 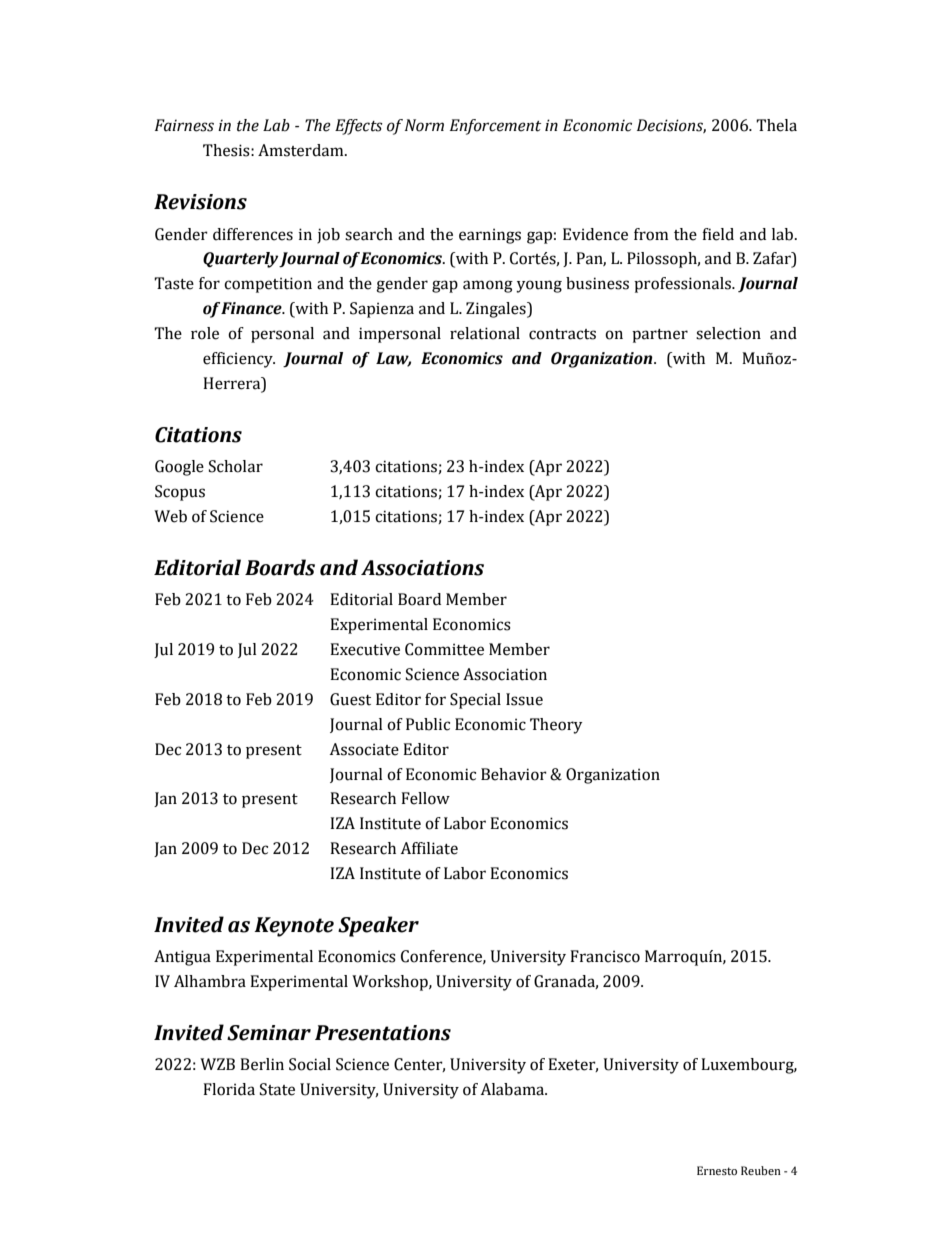 I want to click on Fellow, so click(x=425, y=798).
